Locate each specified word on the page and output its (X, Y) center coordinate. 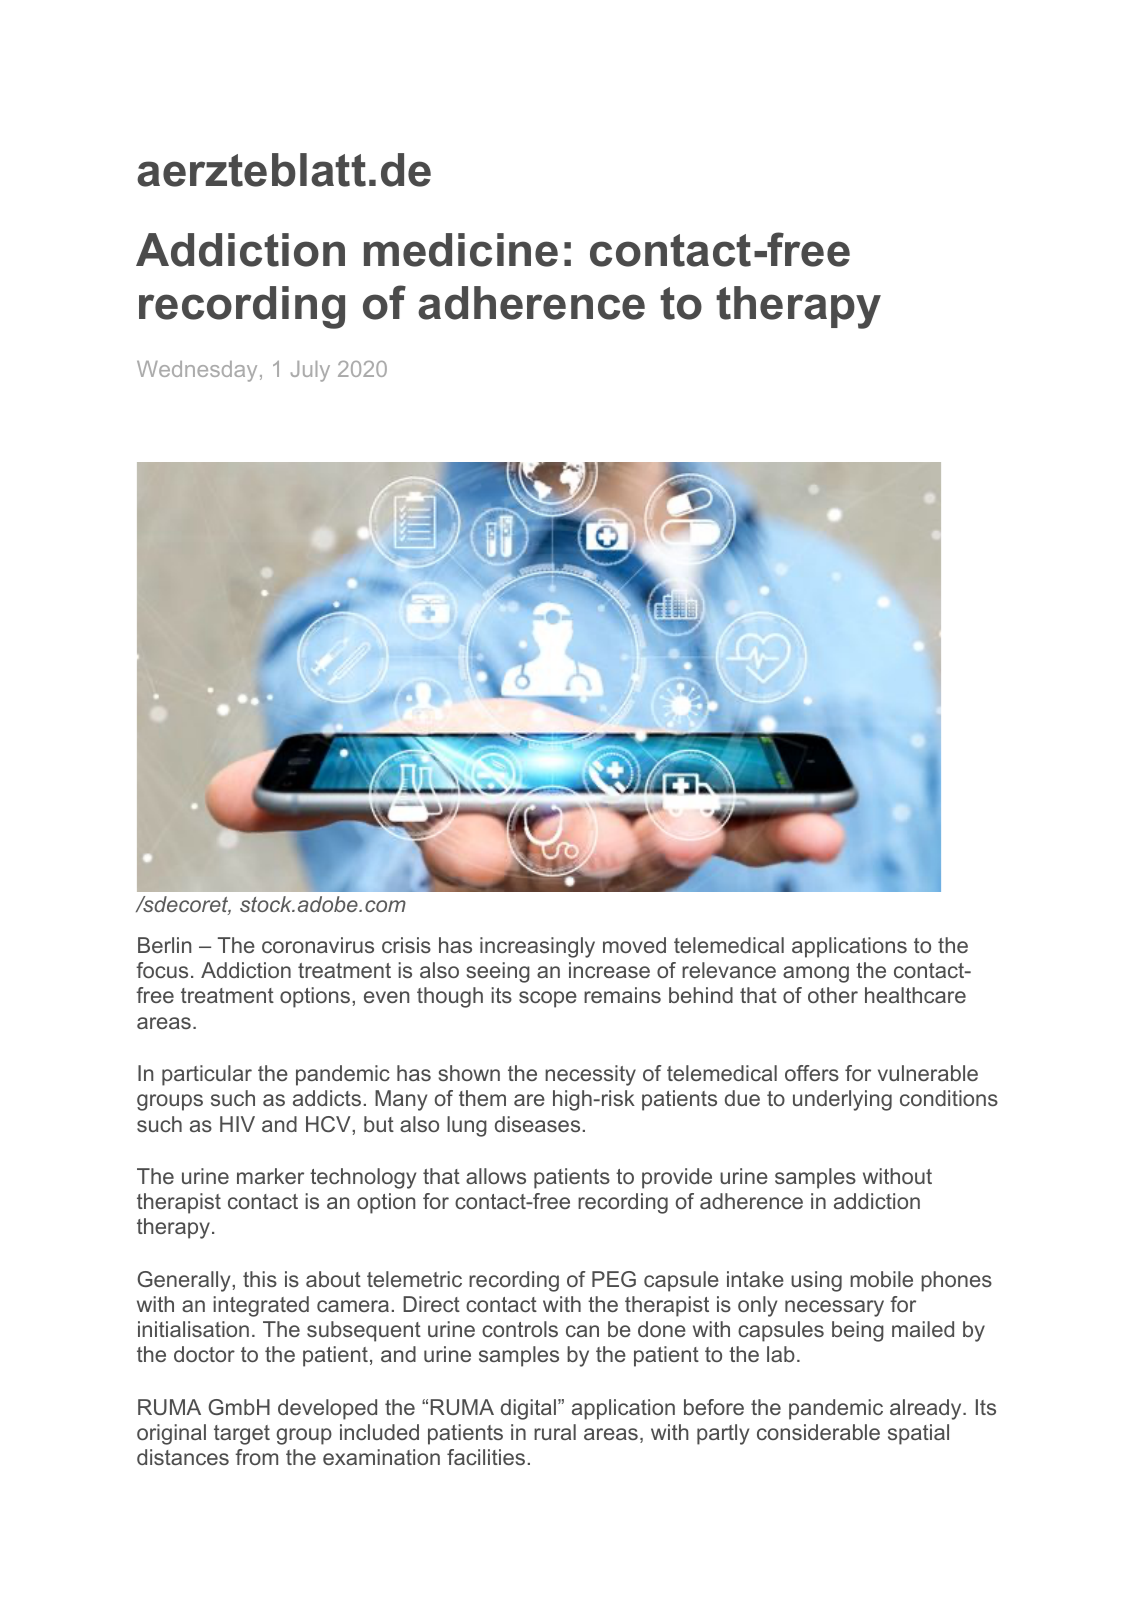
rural (555, 1432)
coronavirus (318, 945)
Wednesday (197, 371)
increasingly (537, 947)
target (242, 1435)
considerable (818, 1432)
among (816, 974)
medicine (461, 250)
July (310, 371)
